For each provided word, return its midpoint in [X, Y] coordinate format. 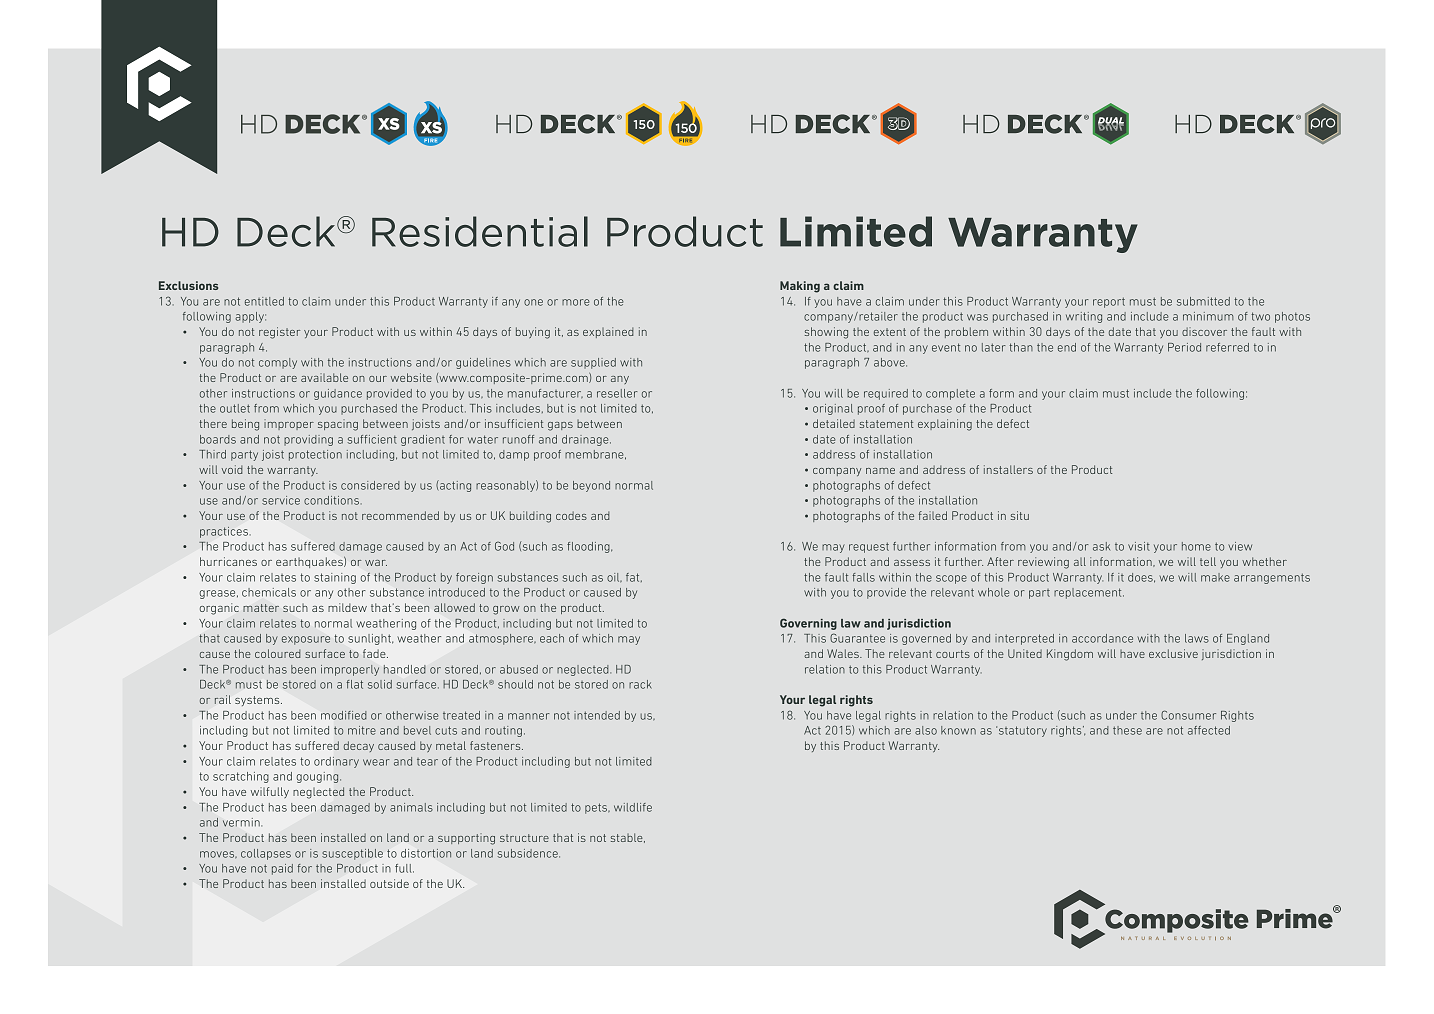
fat [634, 577]
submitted [1203, 301]
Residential [480, 231]
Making [800, 287]
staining [335, 578]
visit [1139, 546]
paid [282, 869]
